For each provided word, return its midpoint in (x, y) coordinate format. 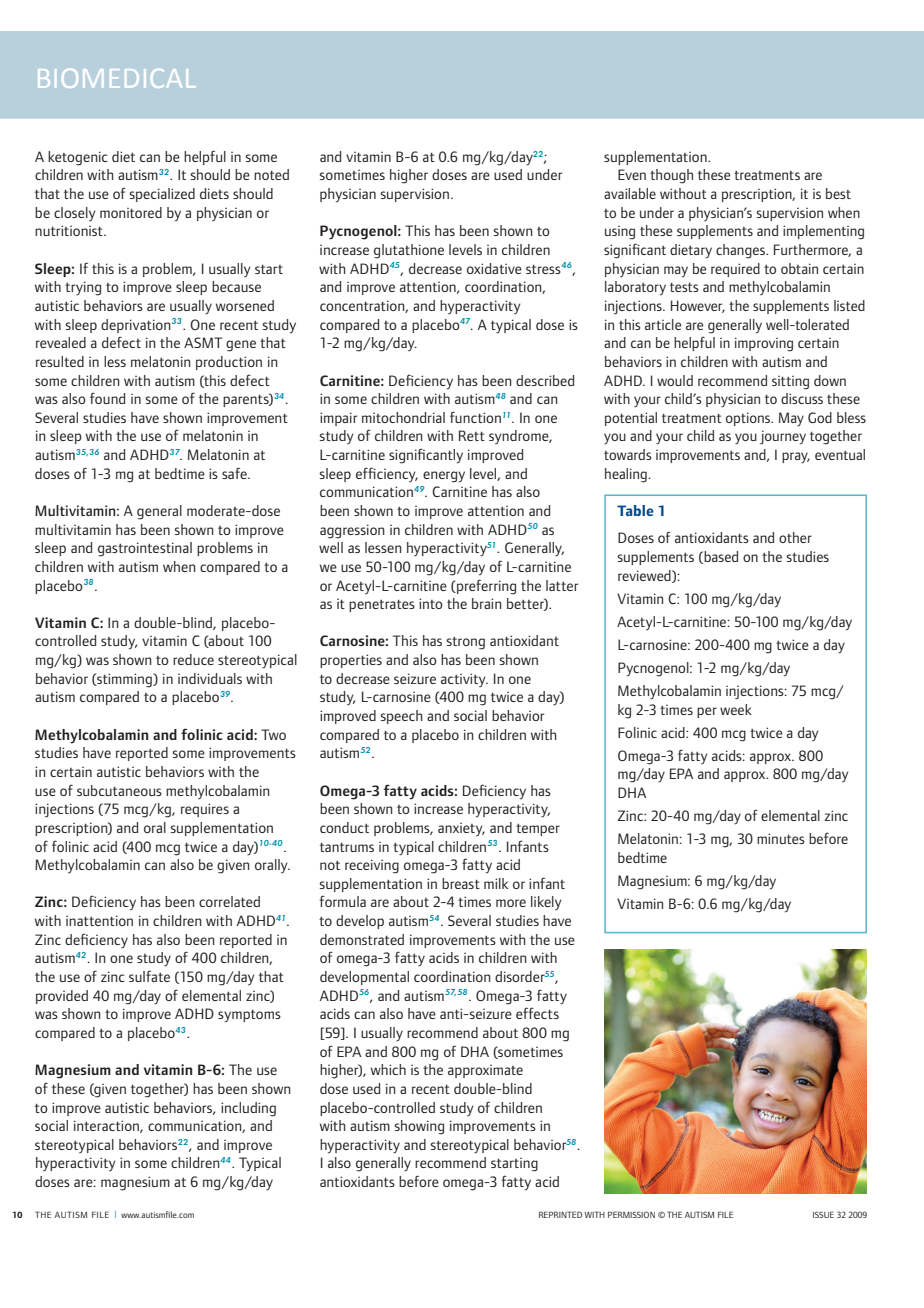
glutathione (409, 251)
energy (444, 477)
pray (796, 458)
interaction (107, 1126)
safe (235, 473)
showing (419, 1127)
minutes (781, 838)
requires (205, 810)
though (671, 176)
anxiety (461, 829)
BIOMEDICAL (116, 78)
